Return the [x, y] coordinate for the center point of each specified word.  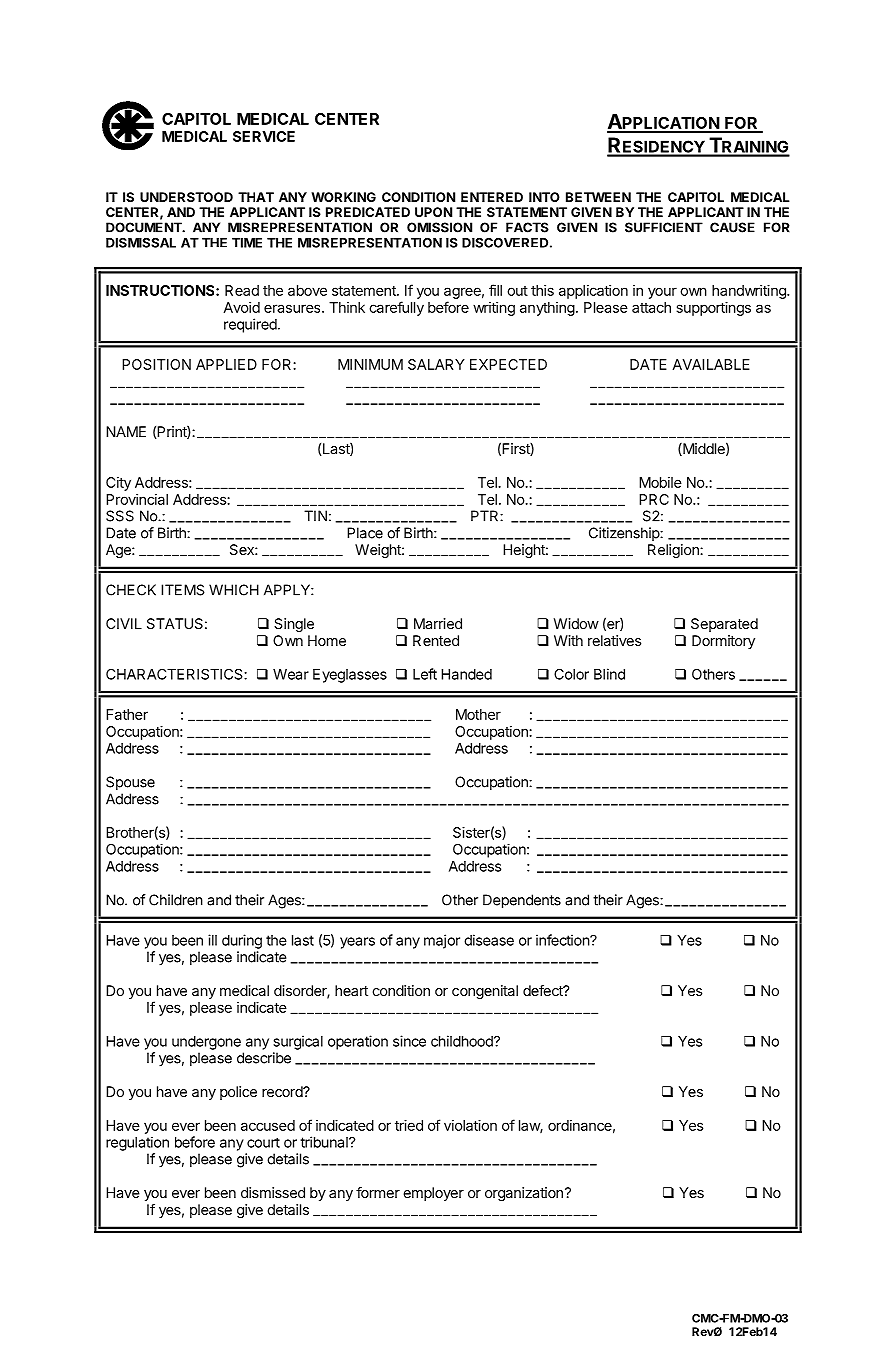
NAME [126, 431]
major [442, 941]
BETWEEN [598, 197]
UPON [433, 212]
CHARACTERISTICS [175, 674]
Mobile [660, 482]
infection [563, 940]
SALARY [436, 364]
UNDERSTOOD [186, 197]
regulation [137, 1144]
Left [425, 674]
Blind [609, 674]
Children [176, 900]
